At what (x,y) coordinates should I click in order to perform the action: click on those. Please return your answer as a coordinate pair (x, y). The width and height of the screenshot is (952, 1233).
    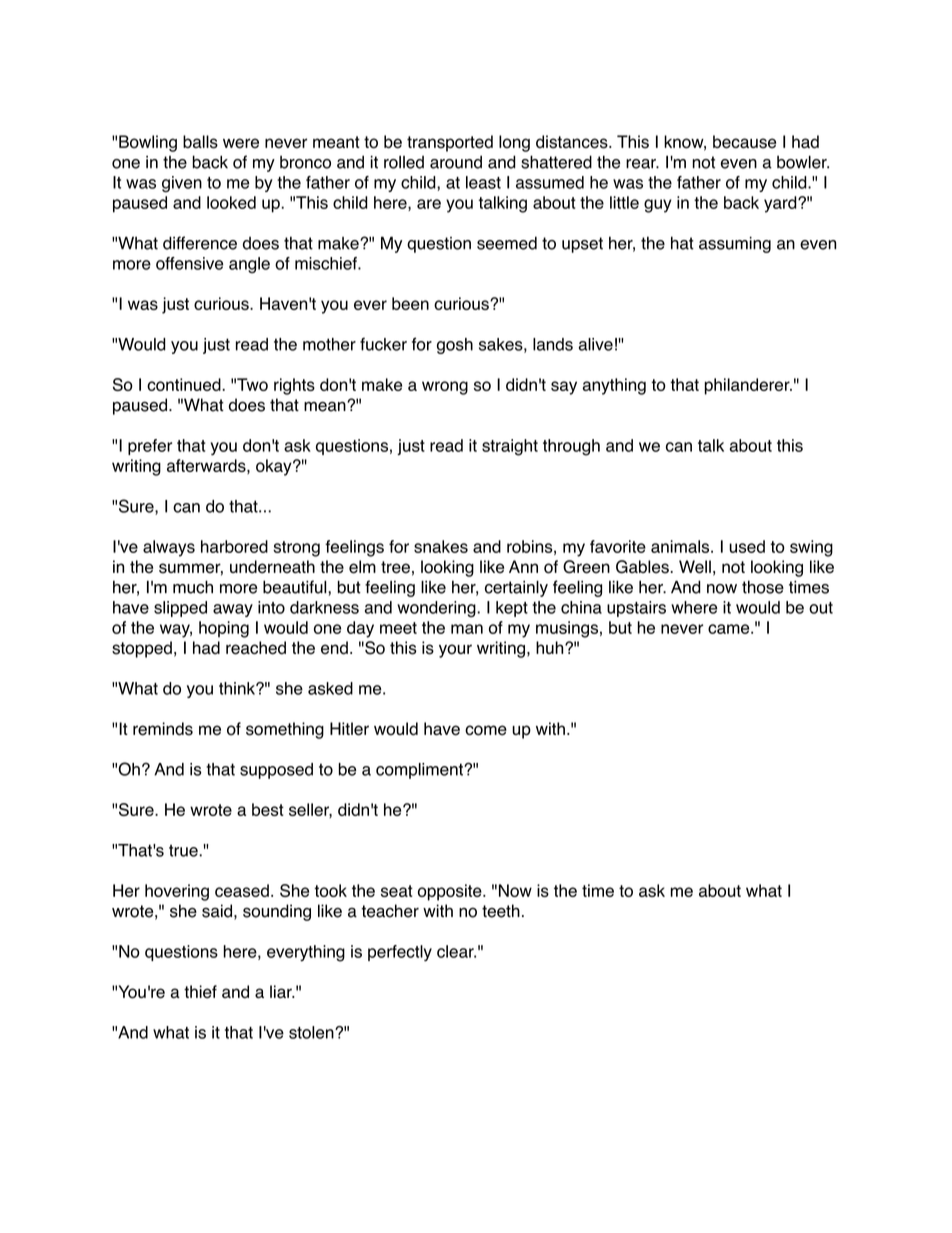
    Looking at the image, I should click on (763, 587).
